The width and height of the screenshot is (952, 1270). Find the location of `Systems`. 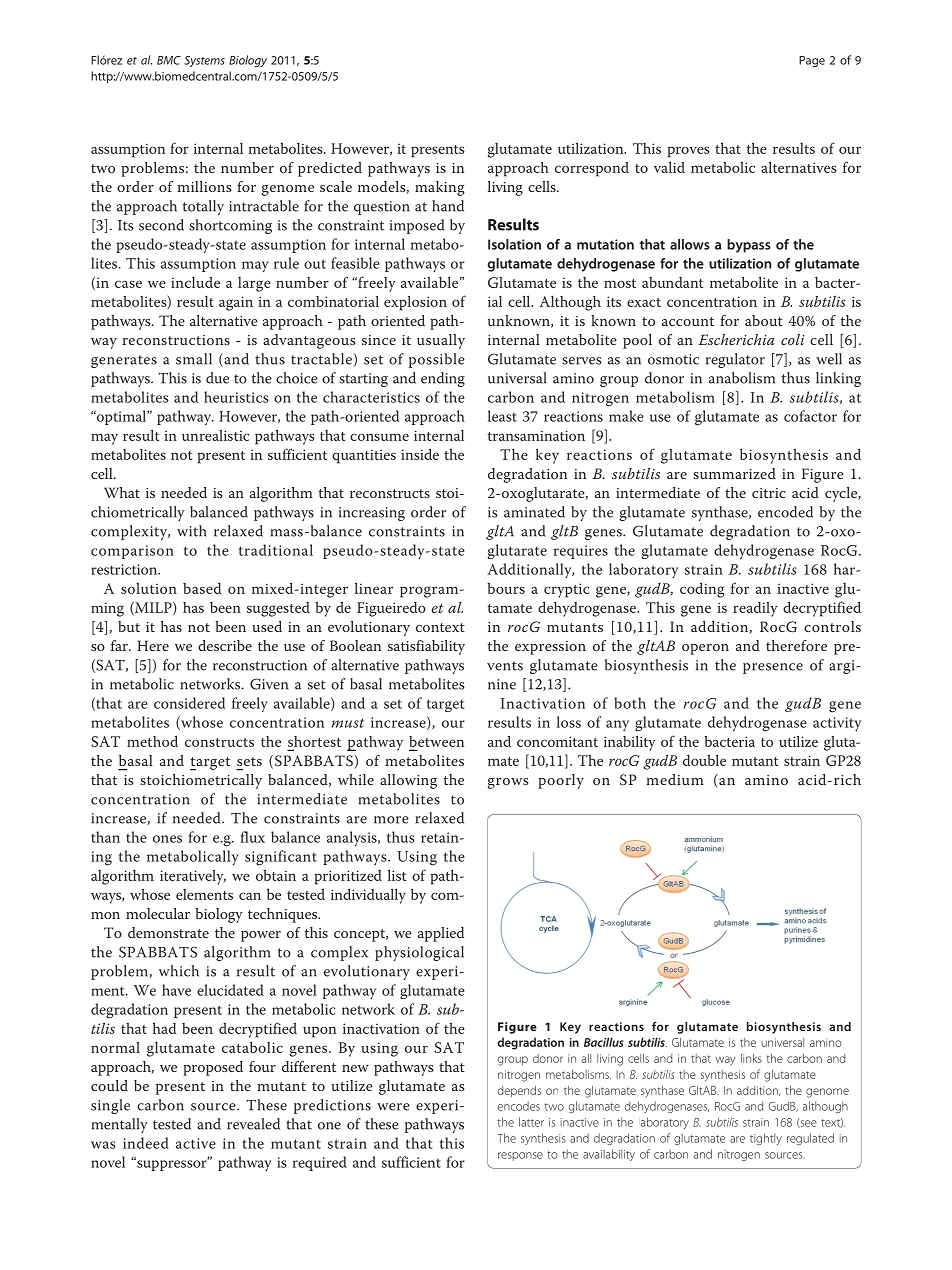

Systems is located at coordinates (204, 61).
